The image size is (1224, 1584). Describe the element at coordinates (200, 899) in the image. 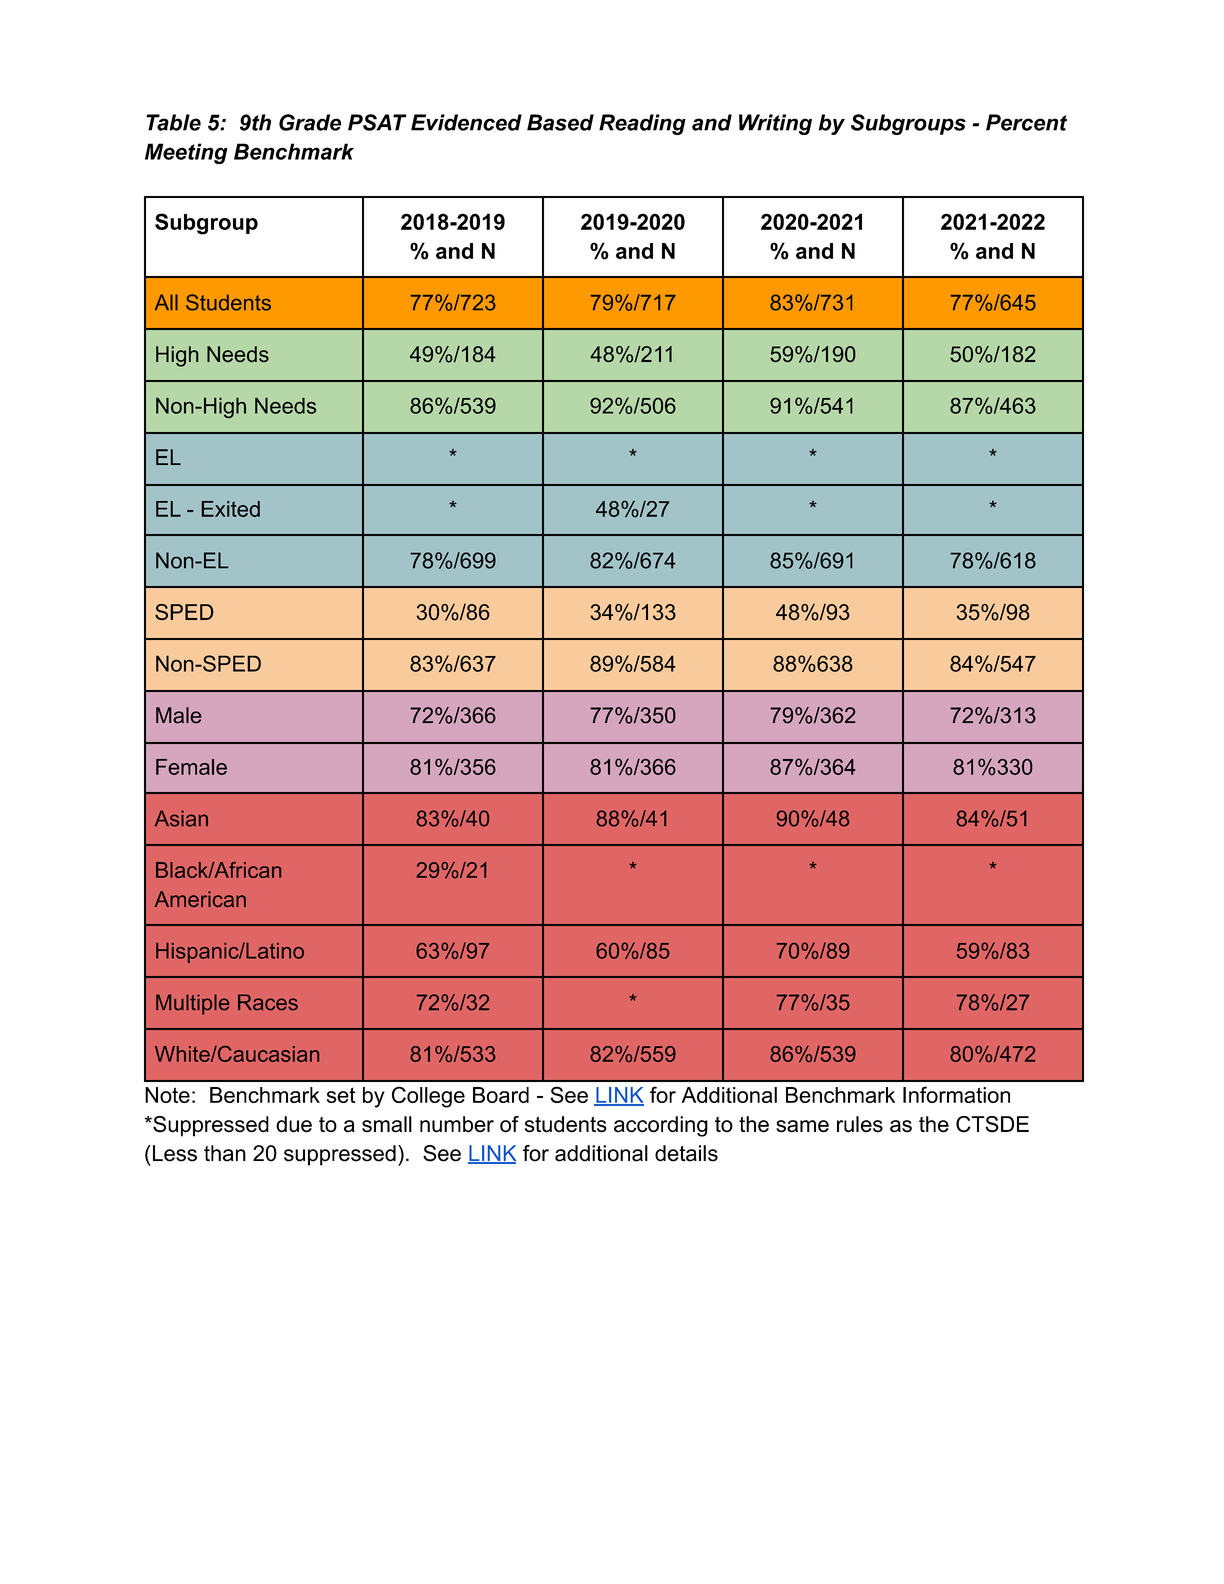

I see `American` at that location.
